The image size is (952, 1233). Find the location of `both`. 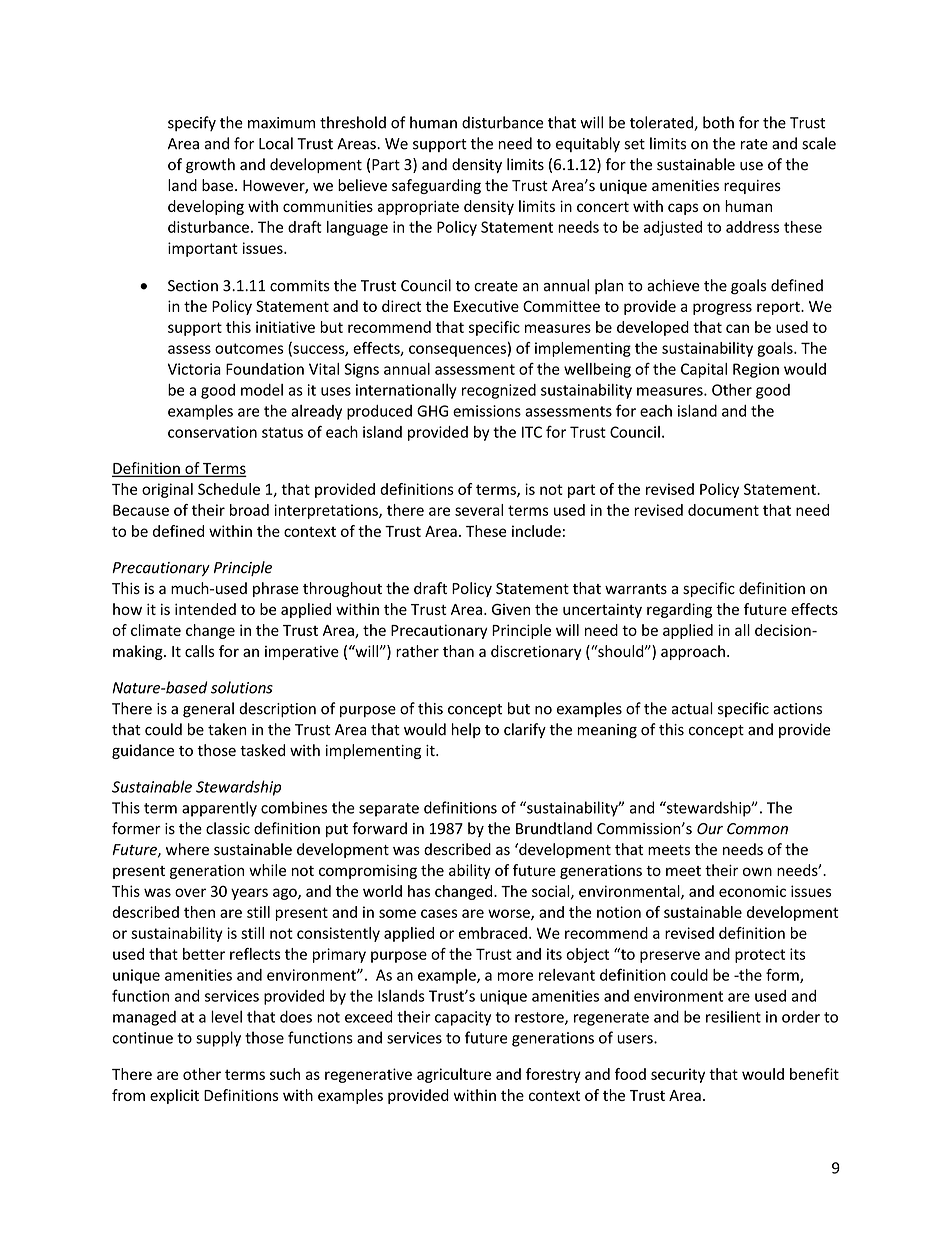

both is located at coordinates (718, 122).
